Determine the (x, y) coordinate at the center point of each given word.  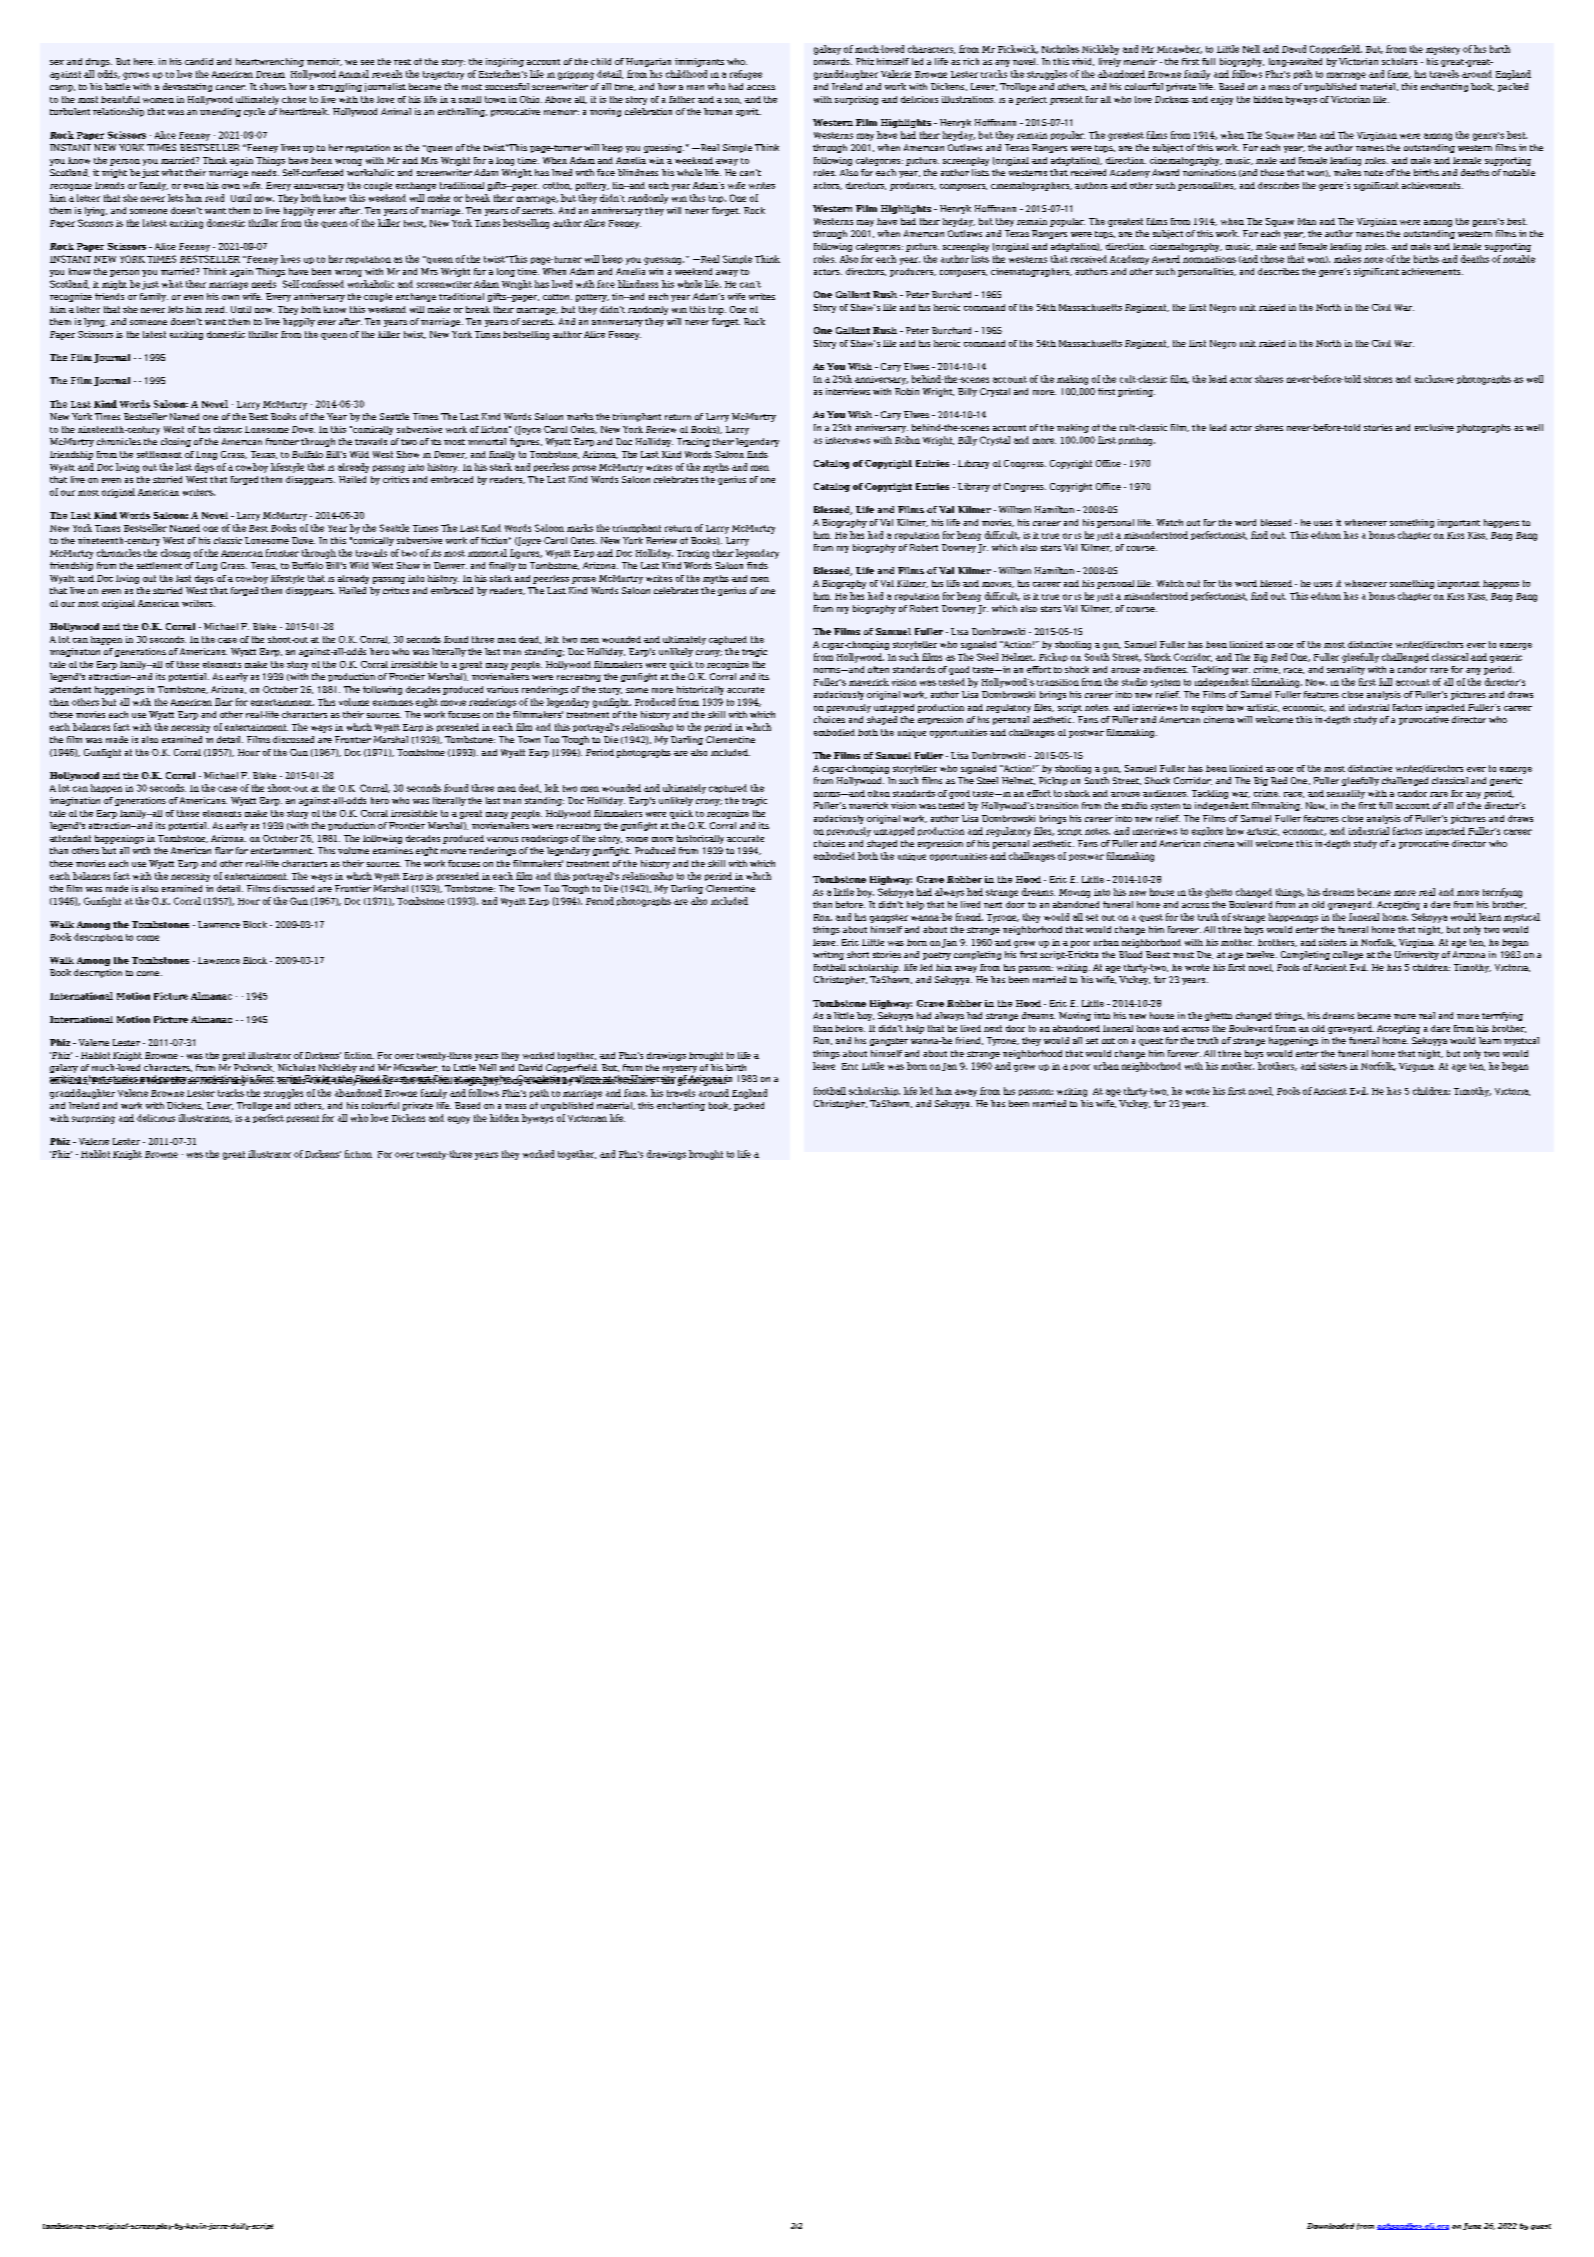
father (682, 99)
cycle (254, 112)
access (761, 87)
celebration (648, 111)
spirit (748, 112)
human (718, 111)
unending (220, 112)
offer (1026, 49)
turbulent (70, 111)
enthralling (462, 112)
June (1472, 2226)
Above (558, 99)
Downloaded (1330, 2226)
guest (1541, 2227)
